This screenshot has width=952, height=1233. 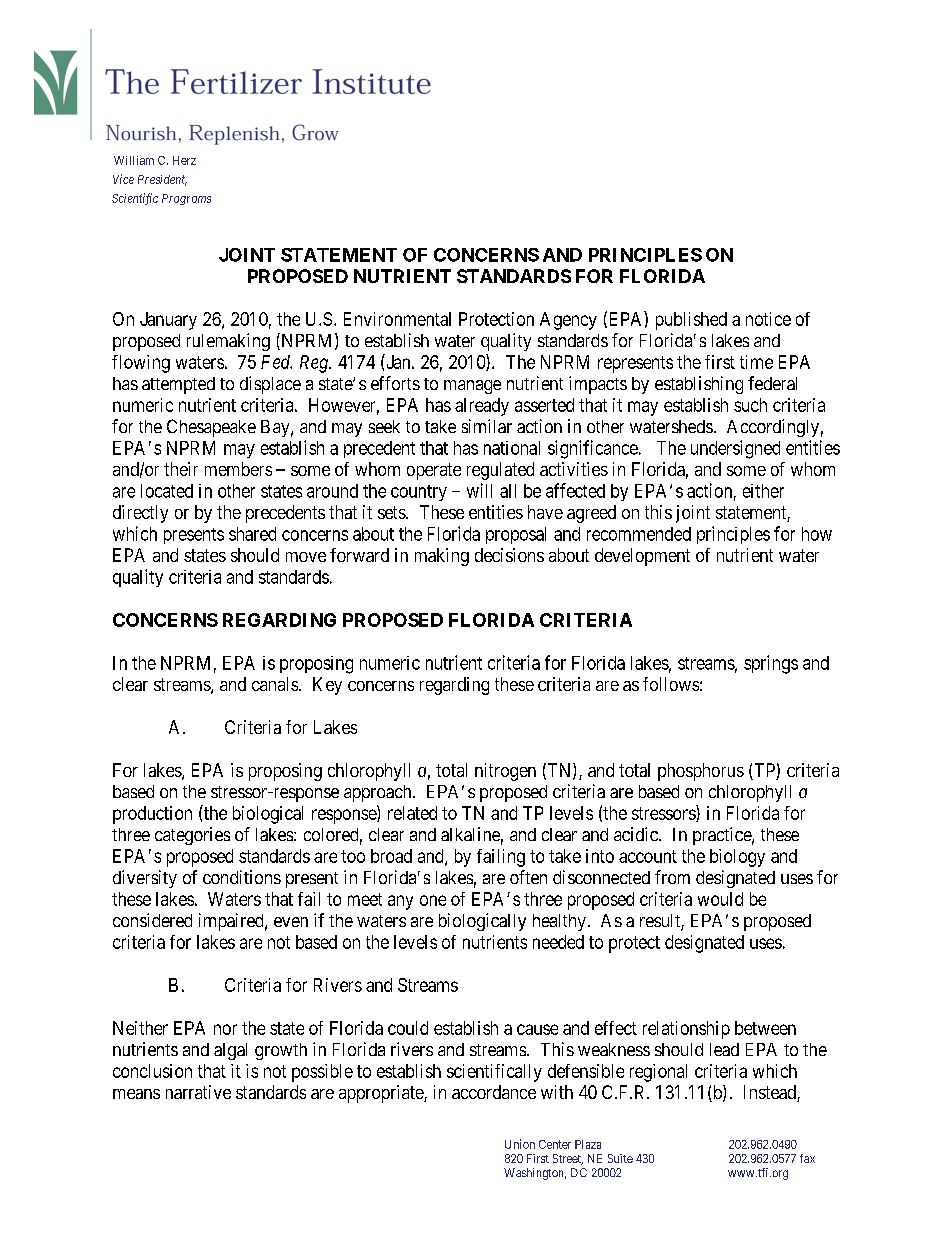 I want to click on Key, so click(x=327, y=686).
